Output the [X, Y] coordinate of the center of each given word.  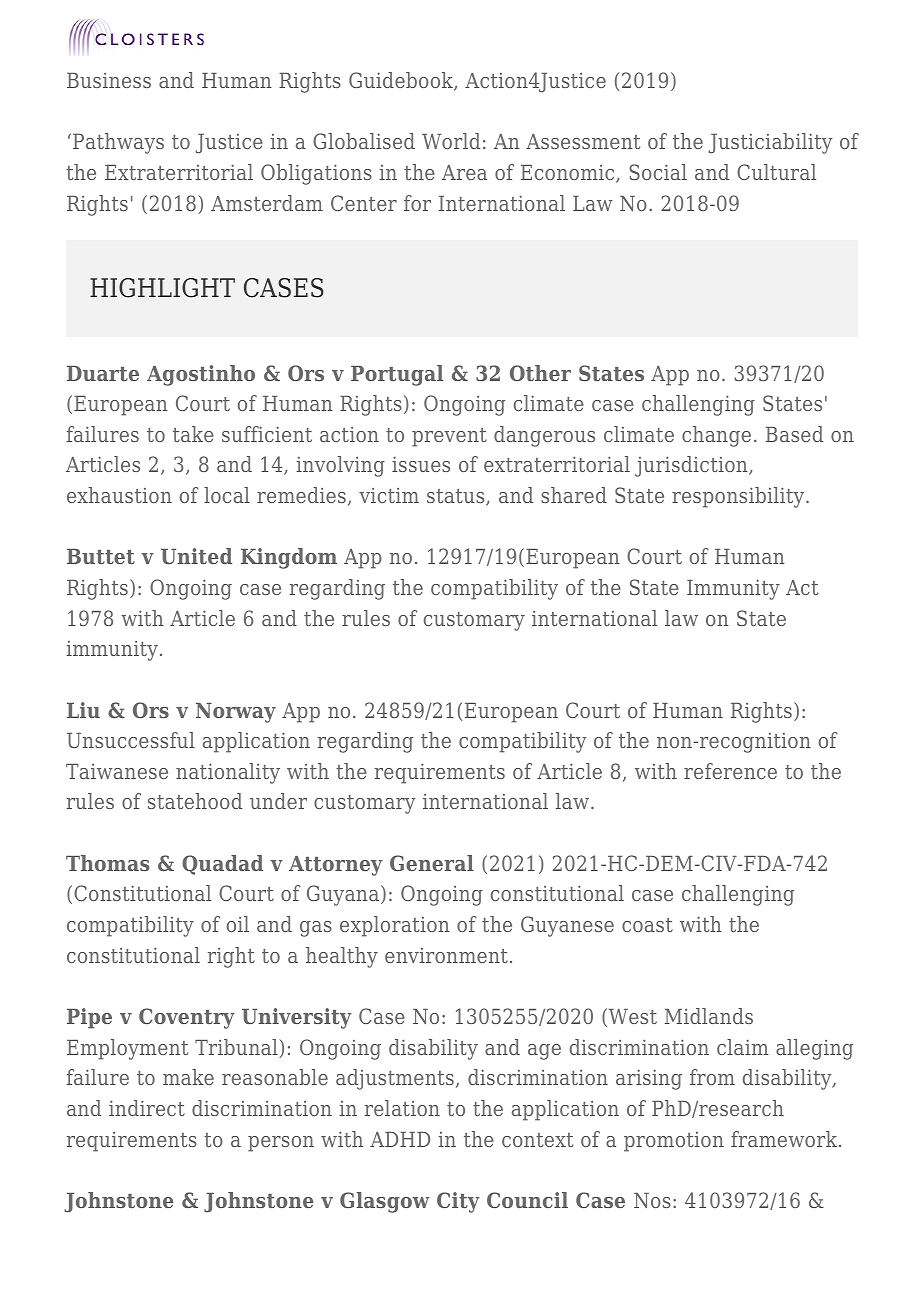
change [716, 436]
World [451, 141]
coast [647, 925]
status [457, 497]
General [432, 863]
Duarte [103, 373]
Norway [236, 713]
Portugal [397, 375]
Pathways [118, 143]
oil [238, 924]
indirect [147, 1108]
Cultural [776, 172]
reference [730, 771]
